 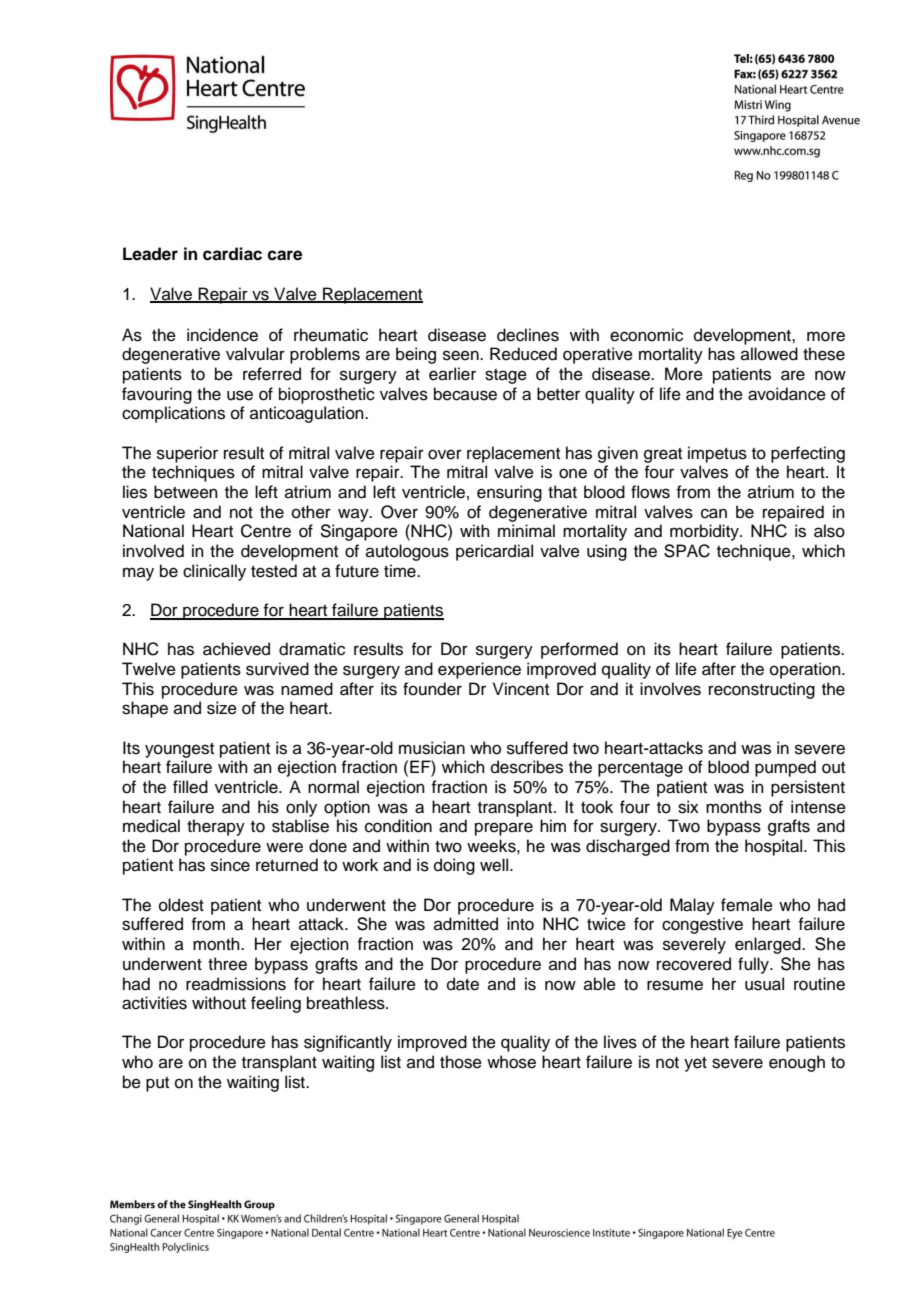 I want to click on since, so click(x=230, y=865).
